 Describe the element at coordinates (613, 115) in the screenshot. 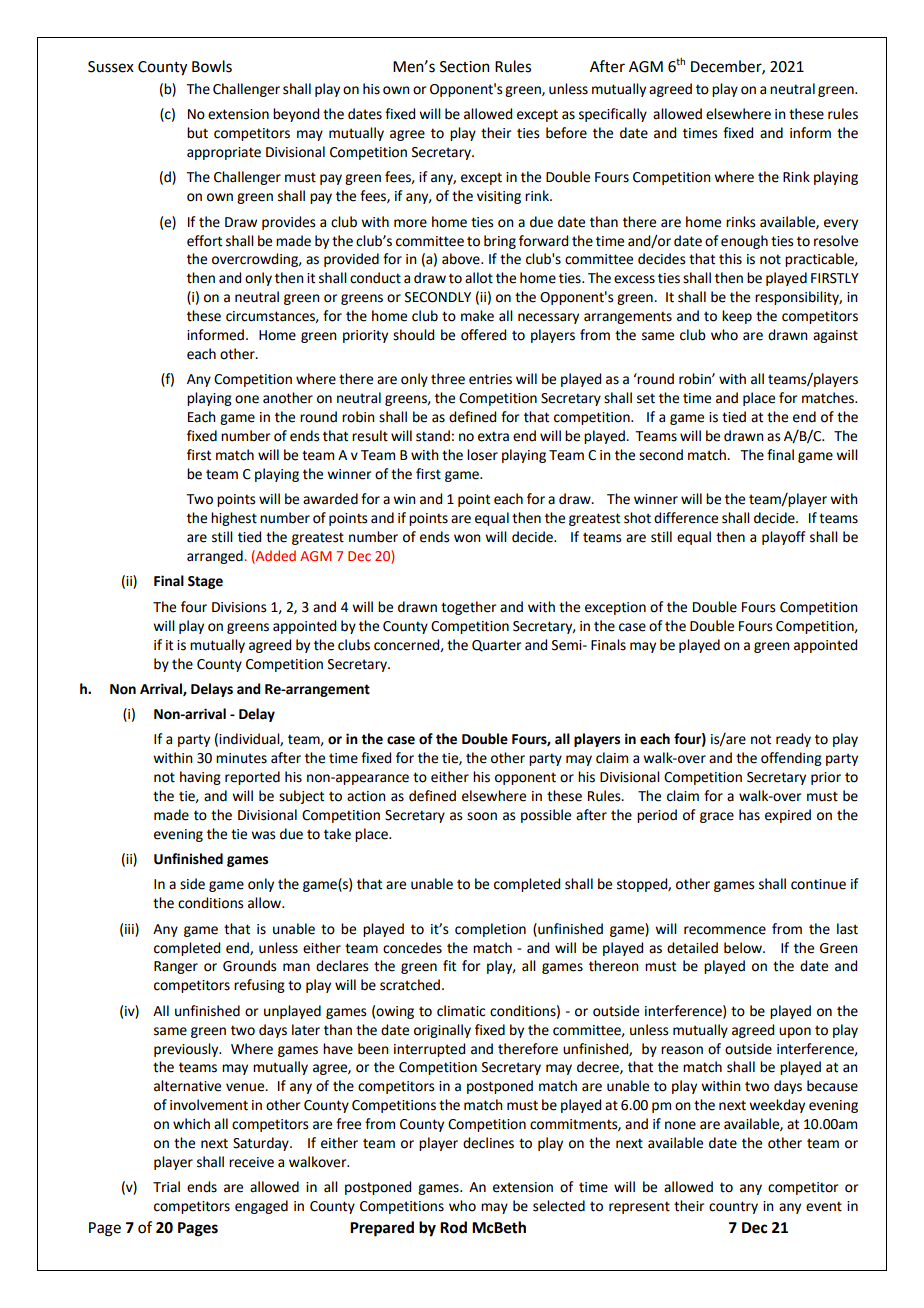

I see `specifically` at that location.
